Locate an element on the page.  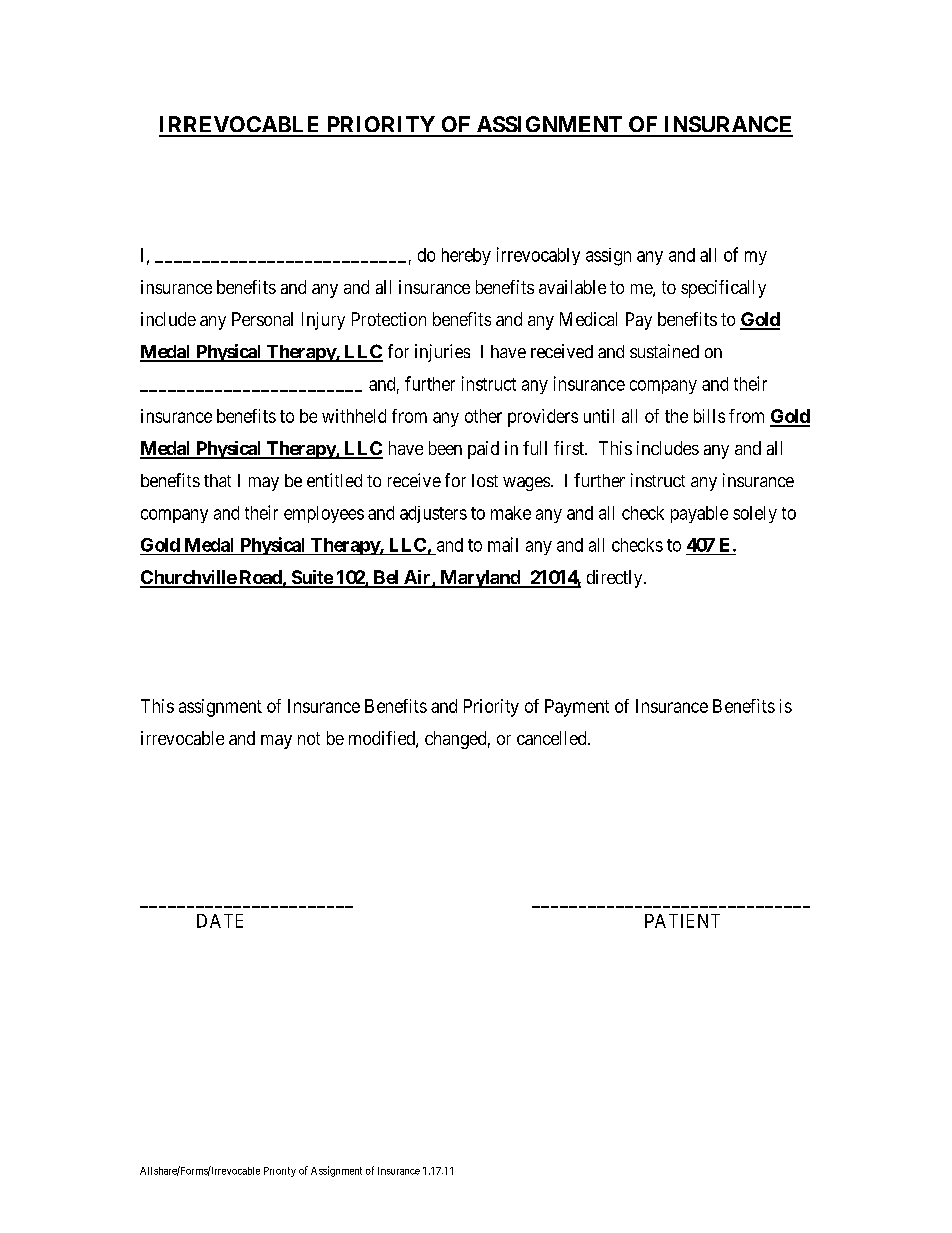
Payment is located at coordinates (577, 708).
